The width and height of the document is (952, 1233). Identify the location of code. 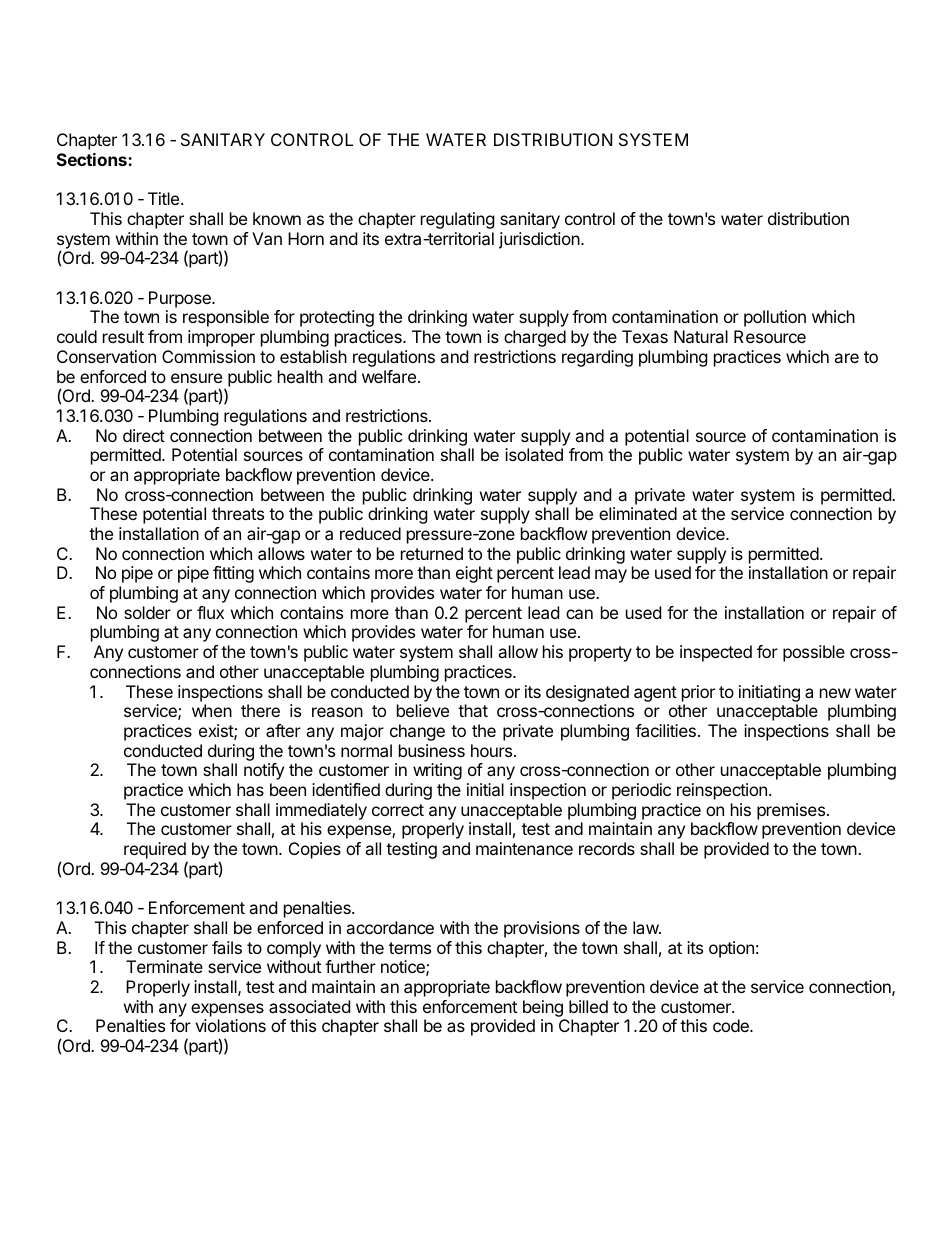
(732, 1025).
